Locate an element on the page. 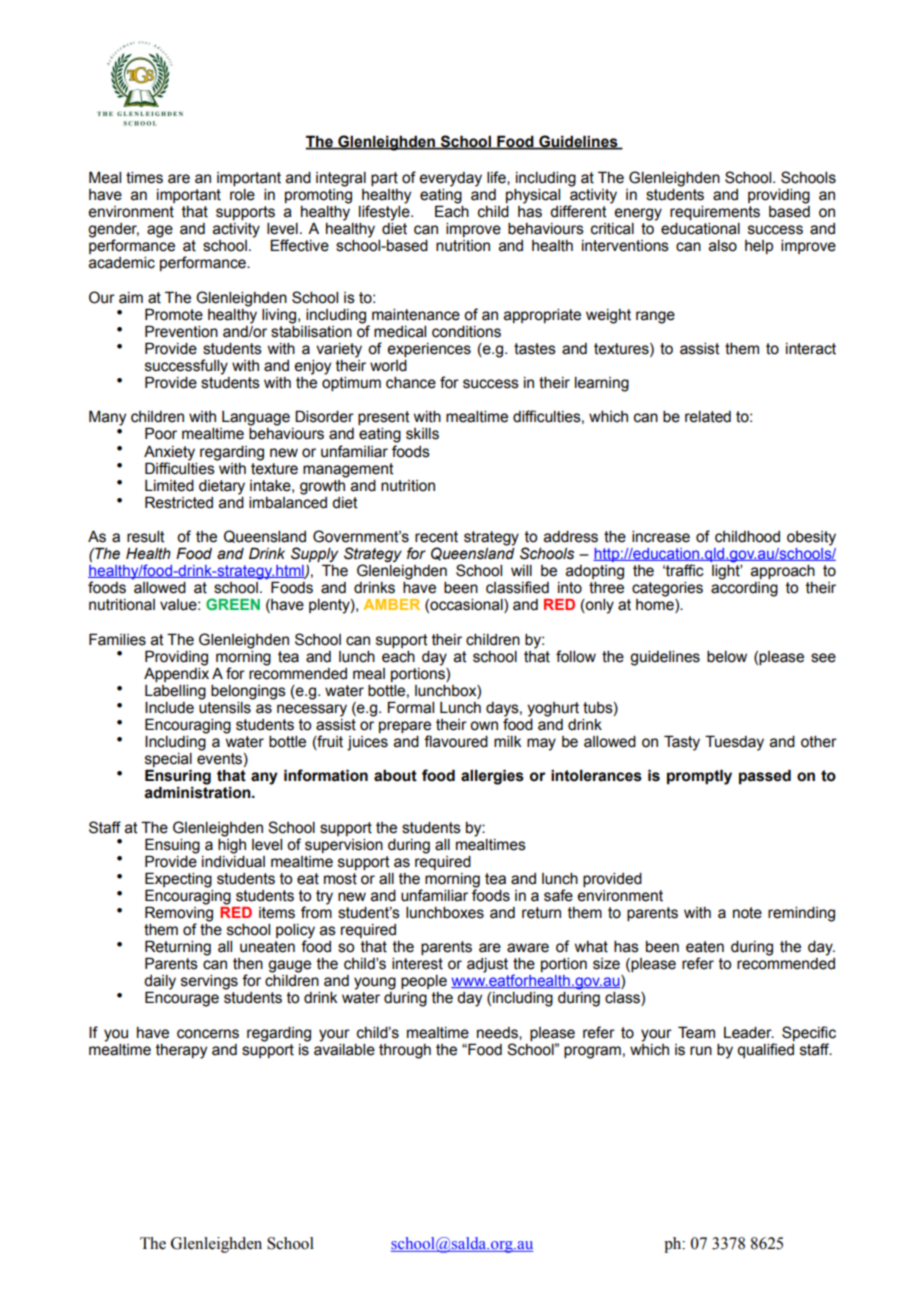  concerns is located at coordinates (208, 1034).
